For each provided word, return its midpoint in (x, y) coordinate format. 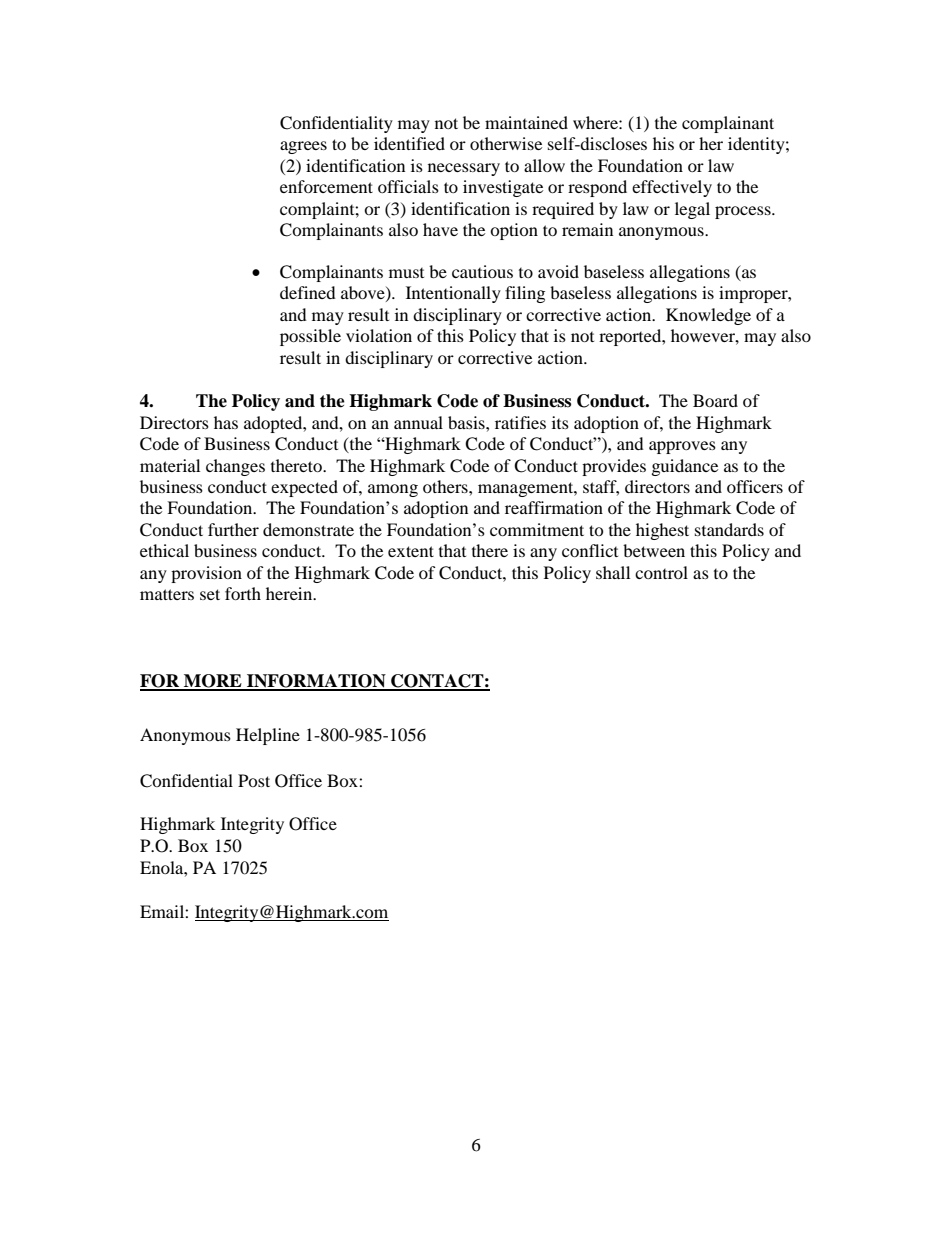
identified (409, 143)
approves (682, 447)
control (661, 572)
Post (254, 780)
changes (235, 467)
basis (467, 422)
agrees (303, 147)
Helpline (268, 736)
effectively (672, 188)
